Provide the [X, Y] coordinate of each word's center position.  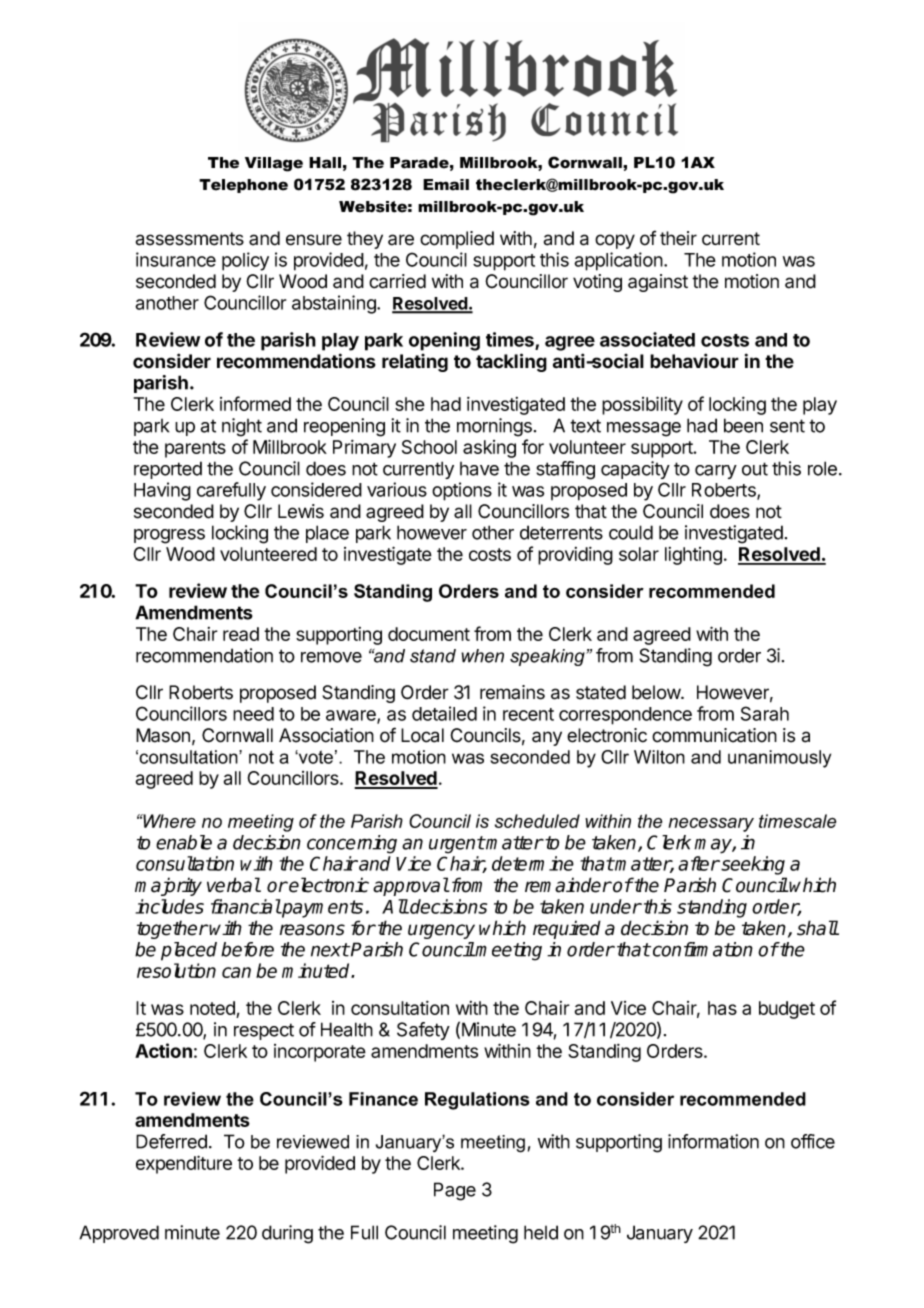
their [678, 238]
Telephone [243, 186]
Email [446, 185]
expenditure [184, 1164]
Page [455, 1191]
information [713, 1141]
